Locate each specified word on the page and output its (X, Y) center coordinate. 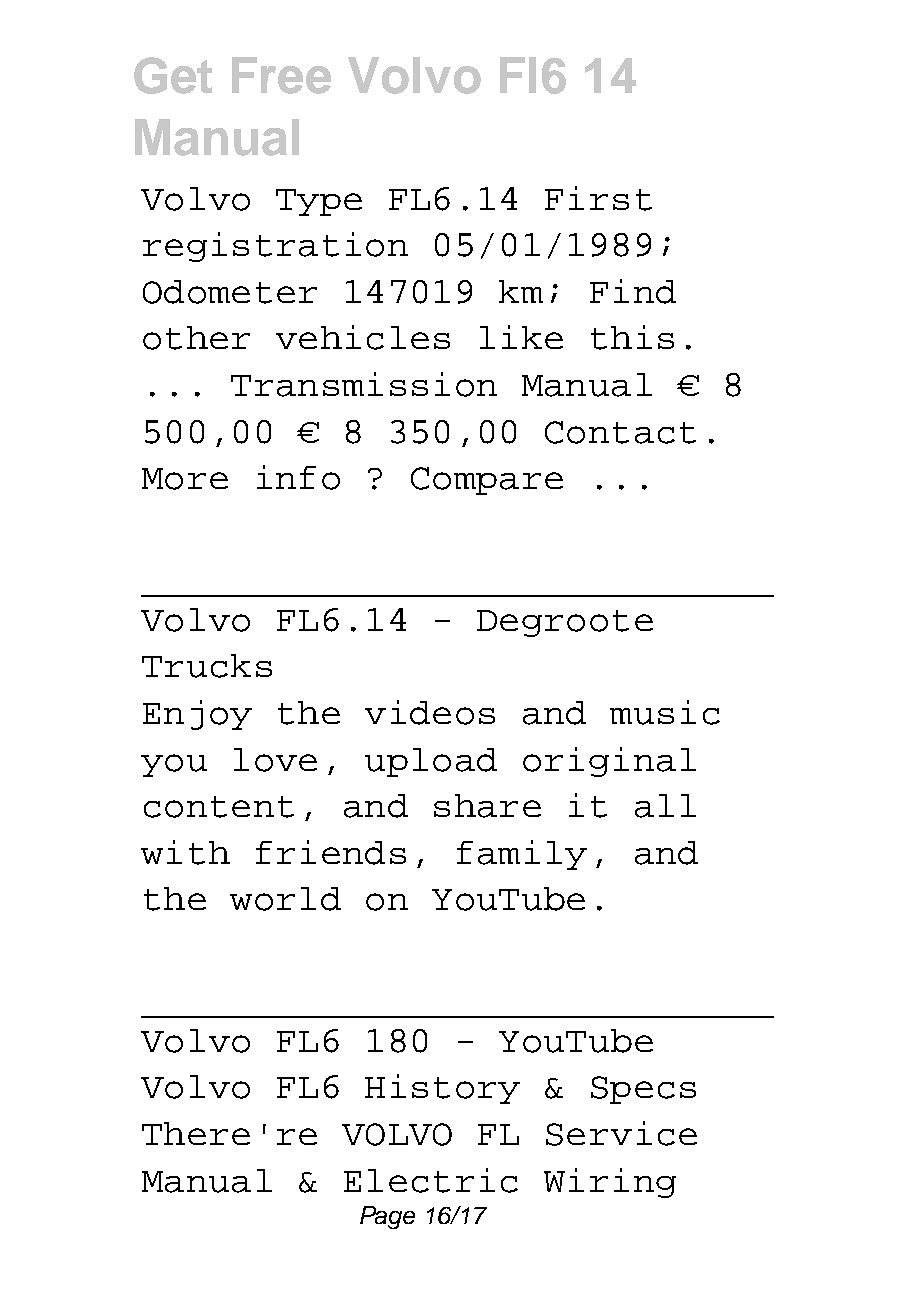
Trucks (207, 666)
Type (319, 202)
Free (281, 75)
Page (387, 1217)
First (598, 198)
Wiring (610, 1183)
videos (430, 712)
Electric (431, 1180)
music (665, 712)
